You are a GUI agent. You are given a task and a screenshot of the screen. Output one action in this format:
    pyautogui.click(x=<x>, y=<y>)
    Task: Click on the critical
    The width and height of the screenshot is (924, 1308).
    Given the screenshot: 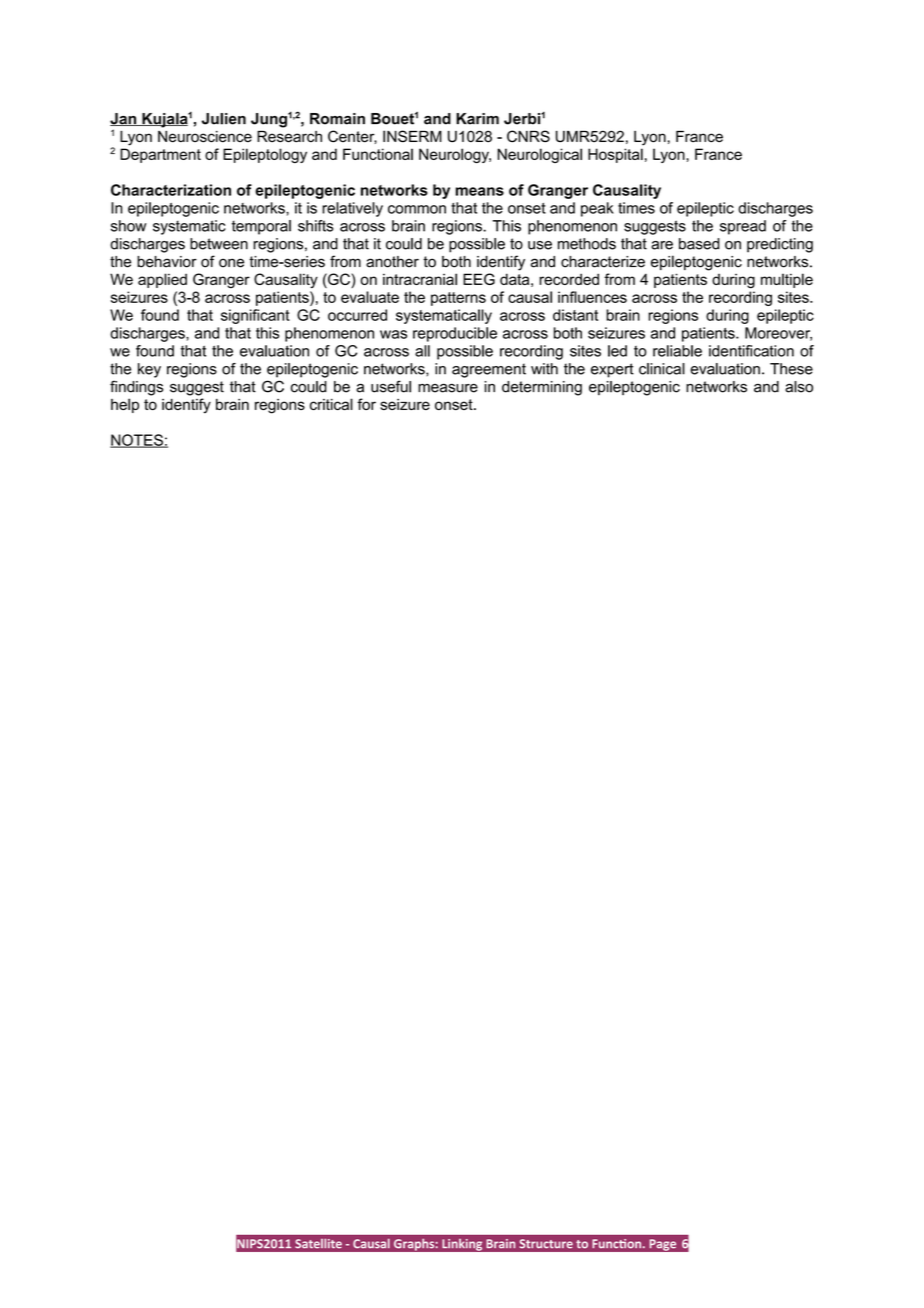 What is the action you would take?
    pyautogui.click(x=331, y=404)
